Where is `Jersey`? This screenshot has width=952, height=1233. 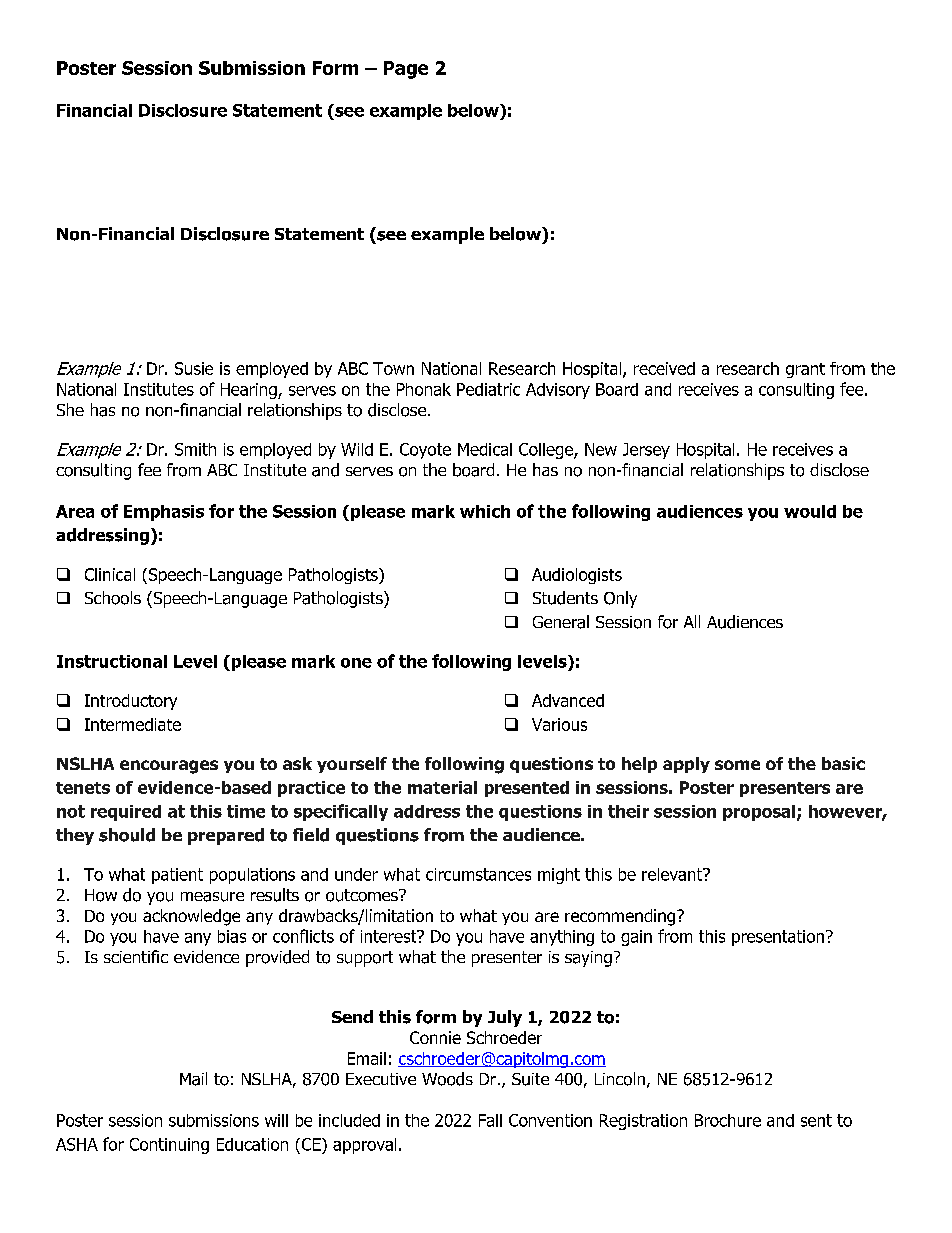
Jersey is located at coordinates (646, 451).
